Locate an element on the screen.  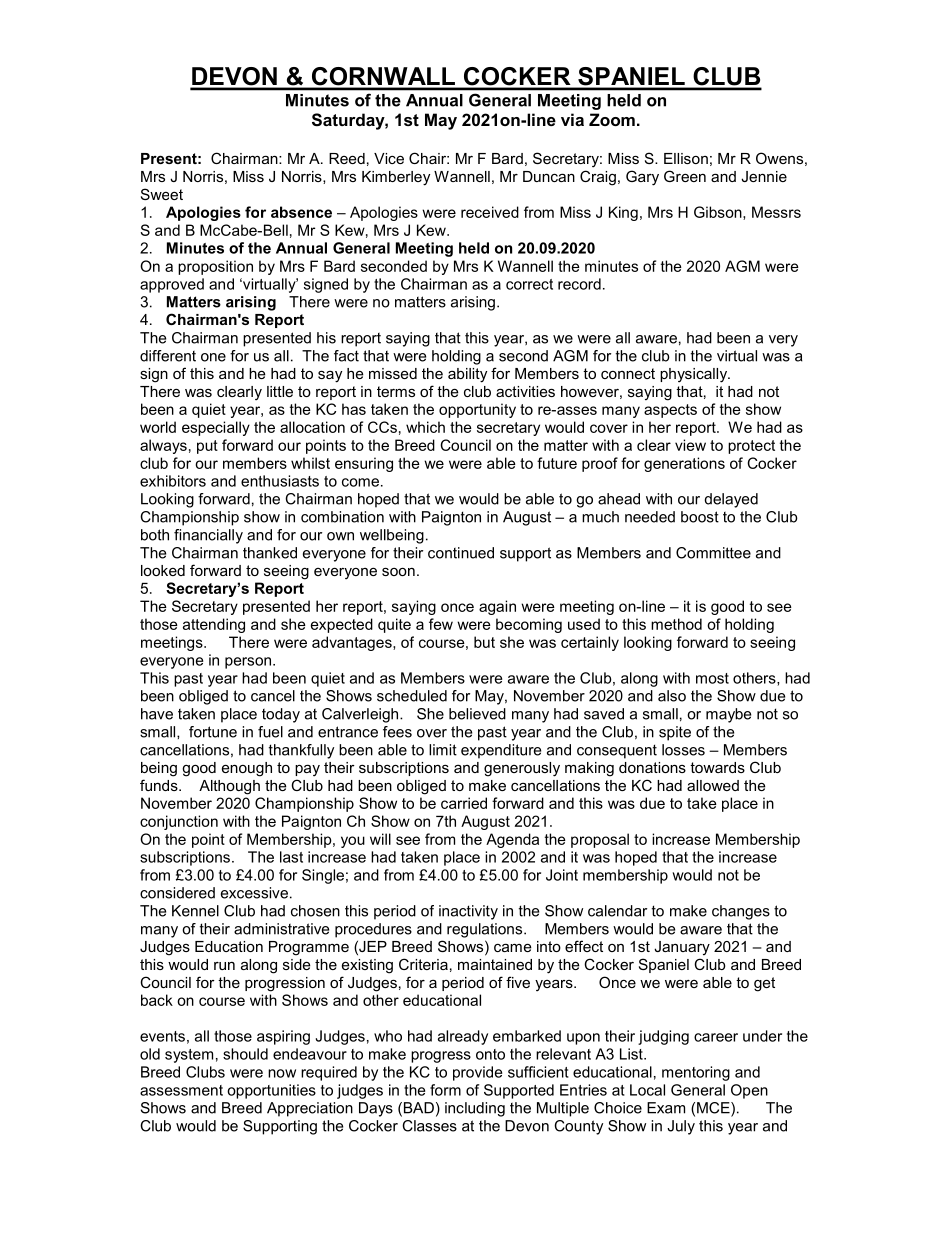
physically is located at coordinates (694, 375).
